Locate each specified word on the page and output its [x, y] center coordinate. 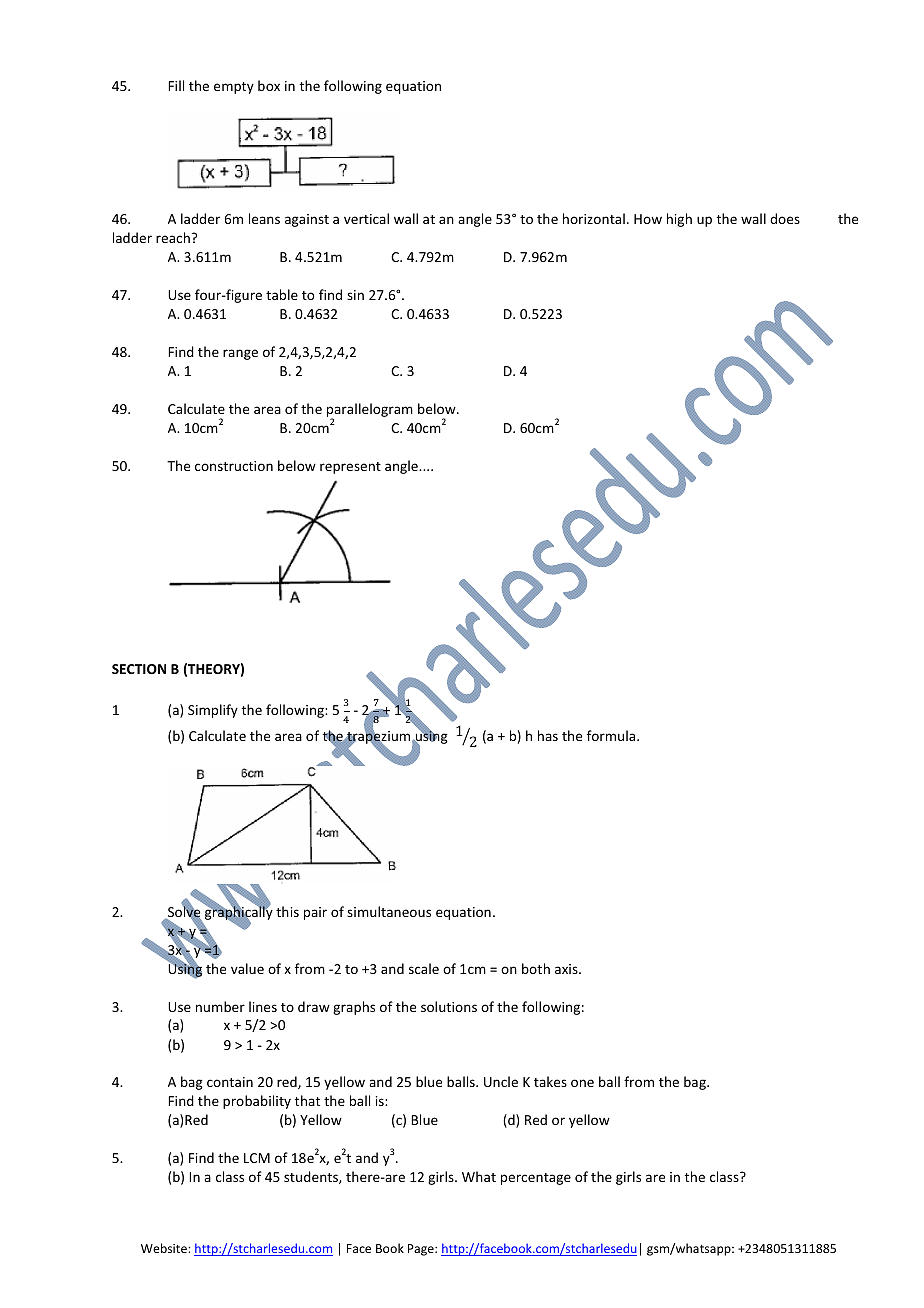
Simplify [213, 711]
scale [424, 968]
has [548, 735]
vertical [366, 218]
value [247, 968]
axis [567, 969]
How [648, 219]
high [679, 220]
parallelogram [370, 411]
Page [422, 1250]
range [240, 354]
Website [165, 1248]
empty [234, 88]
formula [612, 735]
